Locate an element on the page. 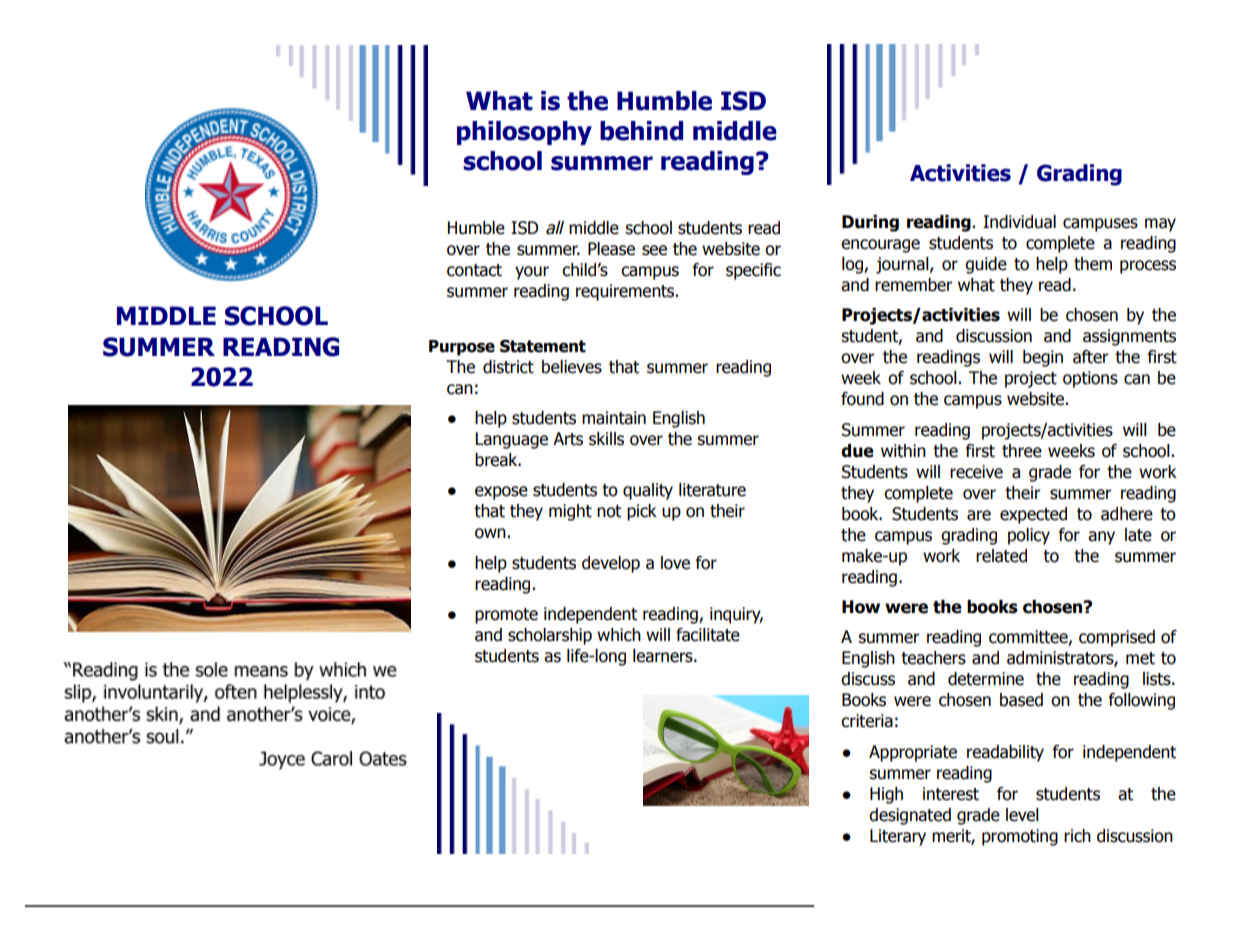 Image resolution: width=1233 pixels, height=952 pixels. During is located at coordinates (870, 223).
